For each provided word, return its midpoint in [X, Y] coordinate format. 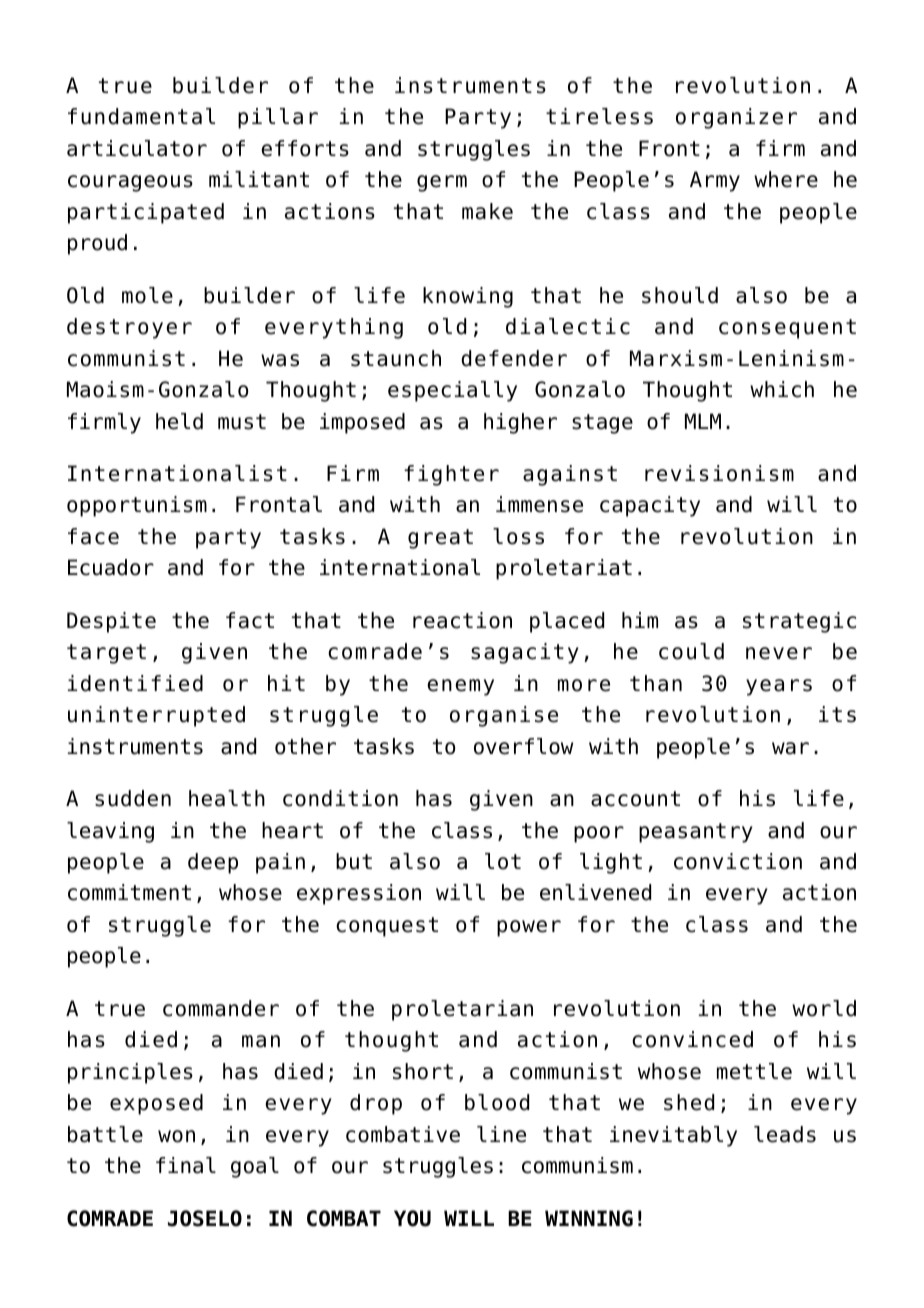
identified [135, 683]
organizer [736, 118]
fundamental [141, 116]
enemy [460, 687]
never [779, 653]
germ [442, 183]
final [186, 1165]
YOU [412, 1218]
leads [785, 1134]
